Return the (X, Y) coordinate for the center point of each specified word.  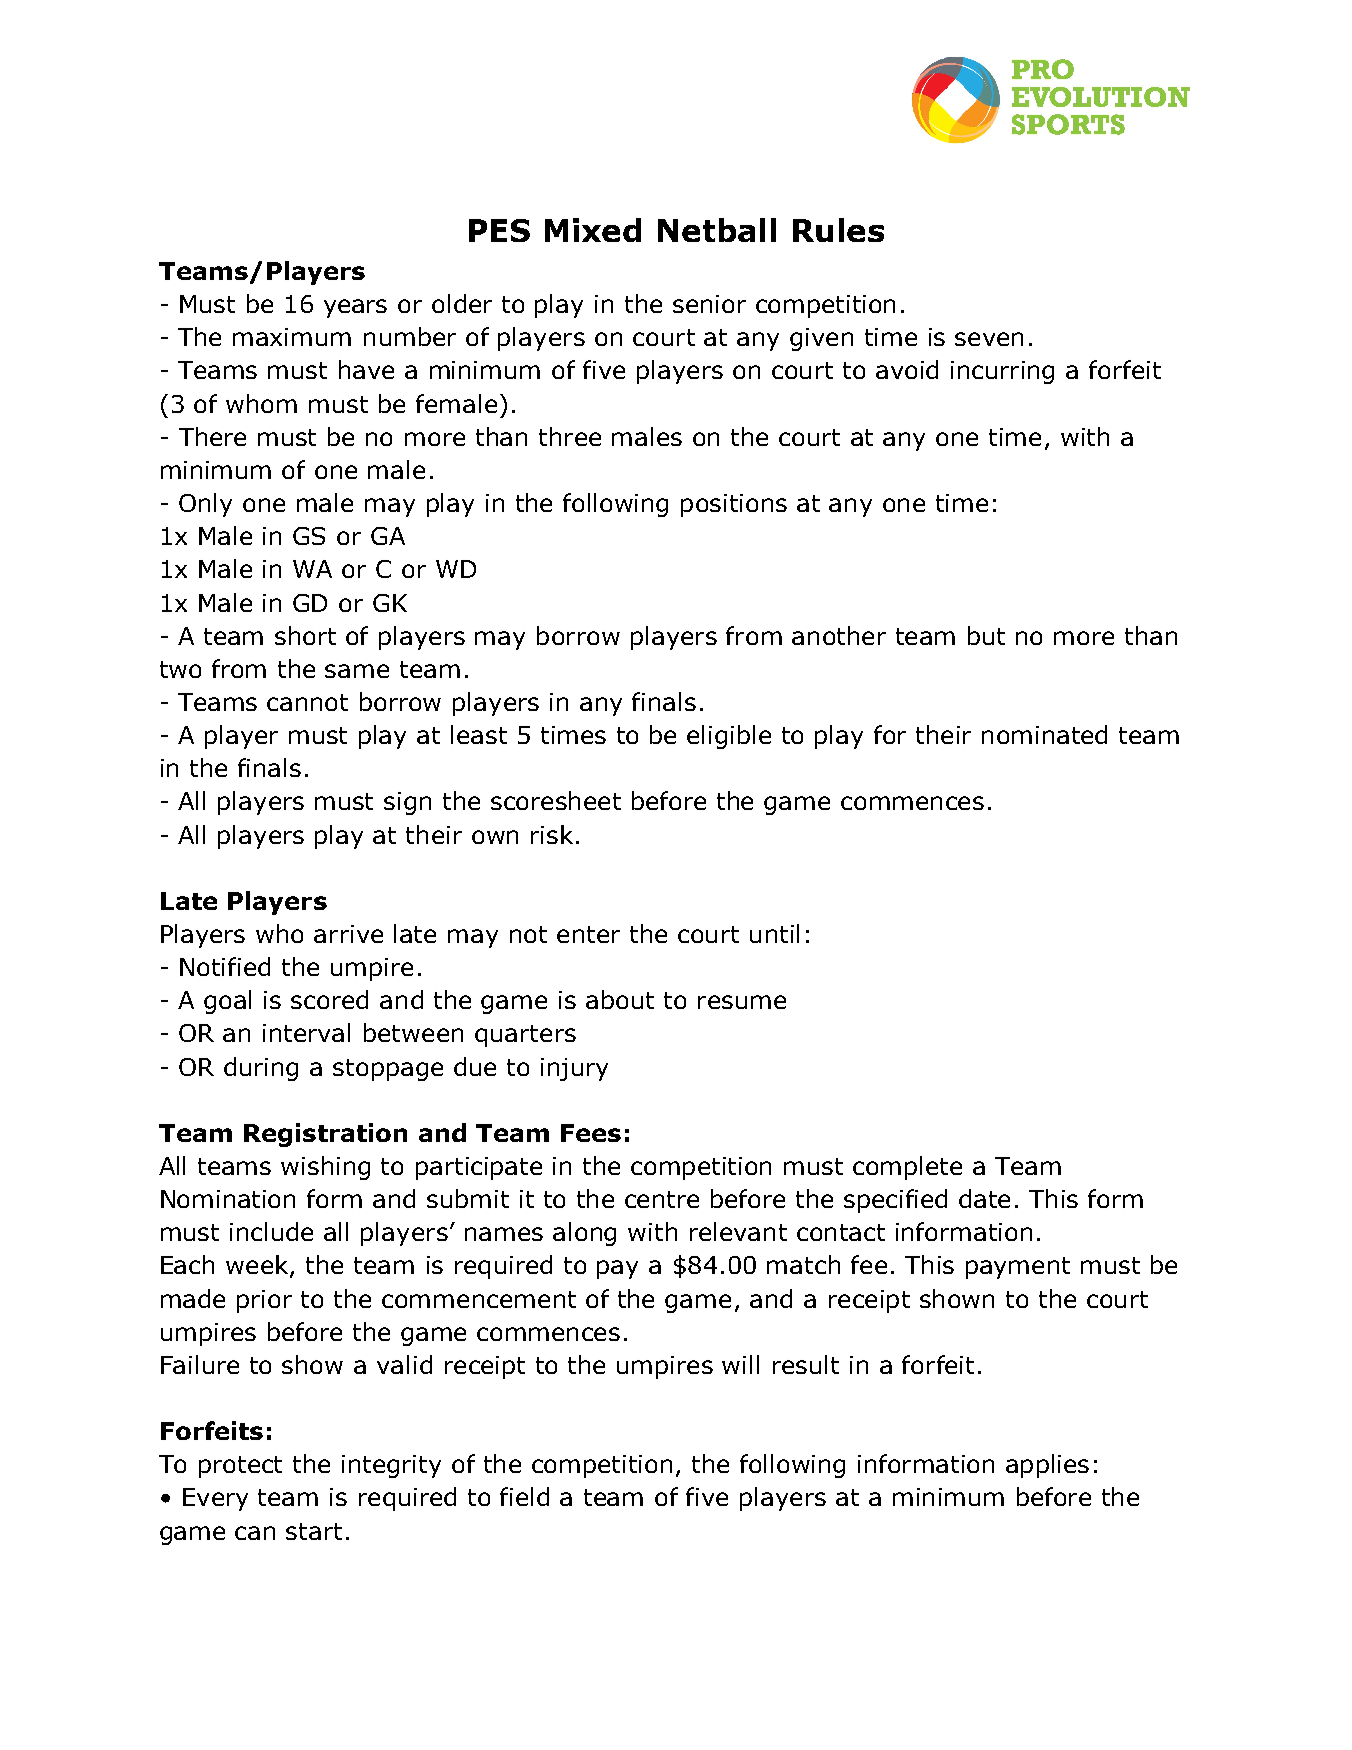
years (355, 308)
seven (989, 339)
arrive (348, 934)
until (774, 933)
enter (588, 934)
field (524, 1496)
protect (240, 1467)
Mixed (593, 230)
